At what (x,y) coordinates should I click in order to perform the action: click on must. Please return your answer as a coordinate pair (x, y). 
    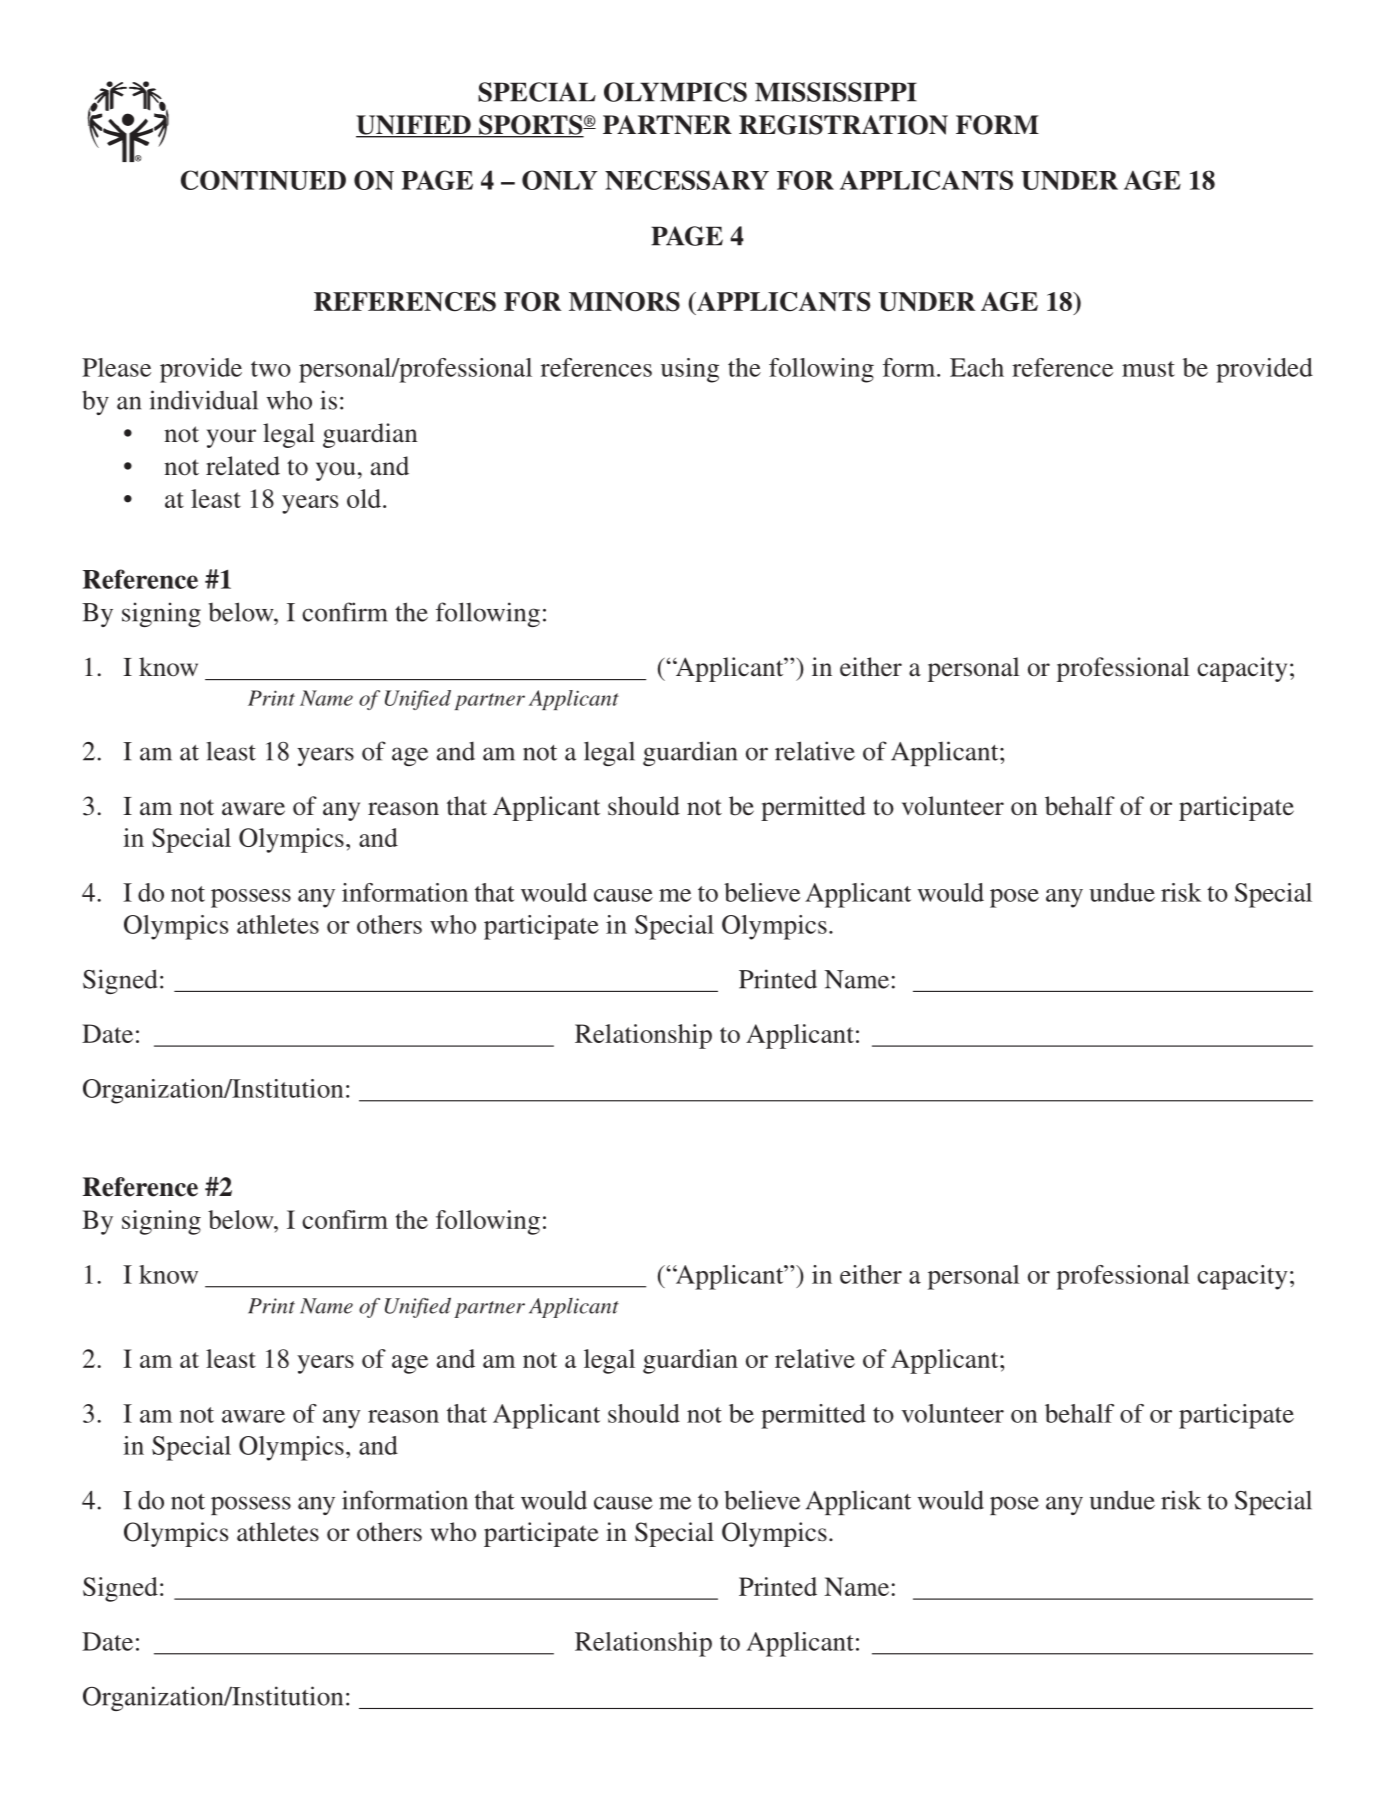
    Looking at the image, I should click on (1148, 369).
